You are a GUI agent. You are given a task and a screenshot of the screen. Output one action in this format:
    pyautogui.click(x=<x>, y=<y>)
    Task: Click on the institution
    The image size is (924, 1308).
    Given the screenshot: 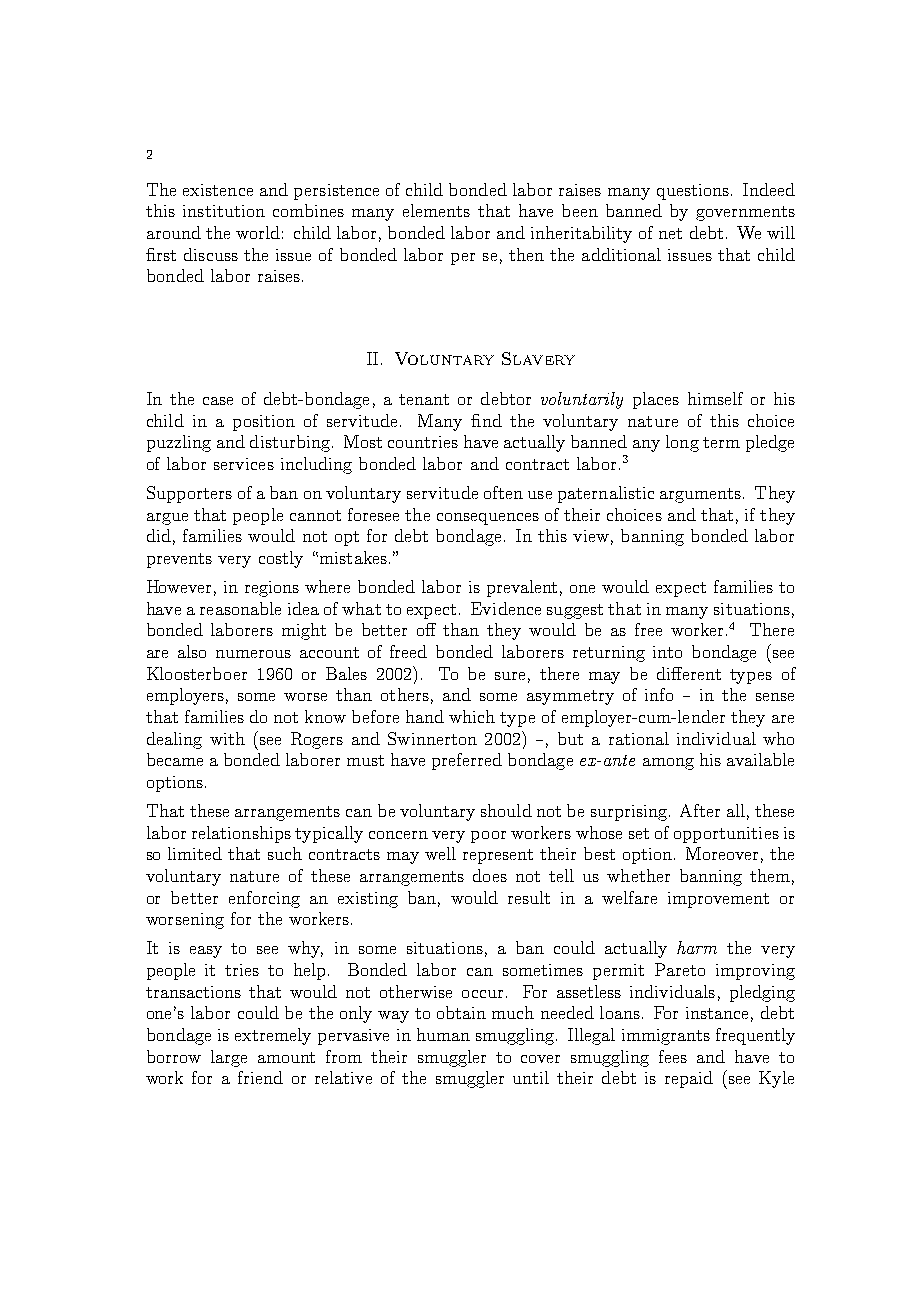 What is the action you would take?
    pyautogui.click(x=224, y=211)
